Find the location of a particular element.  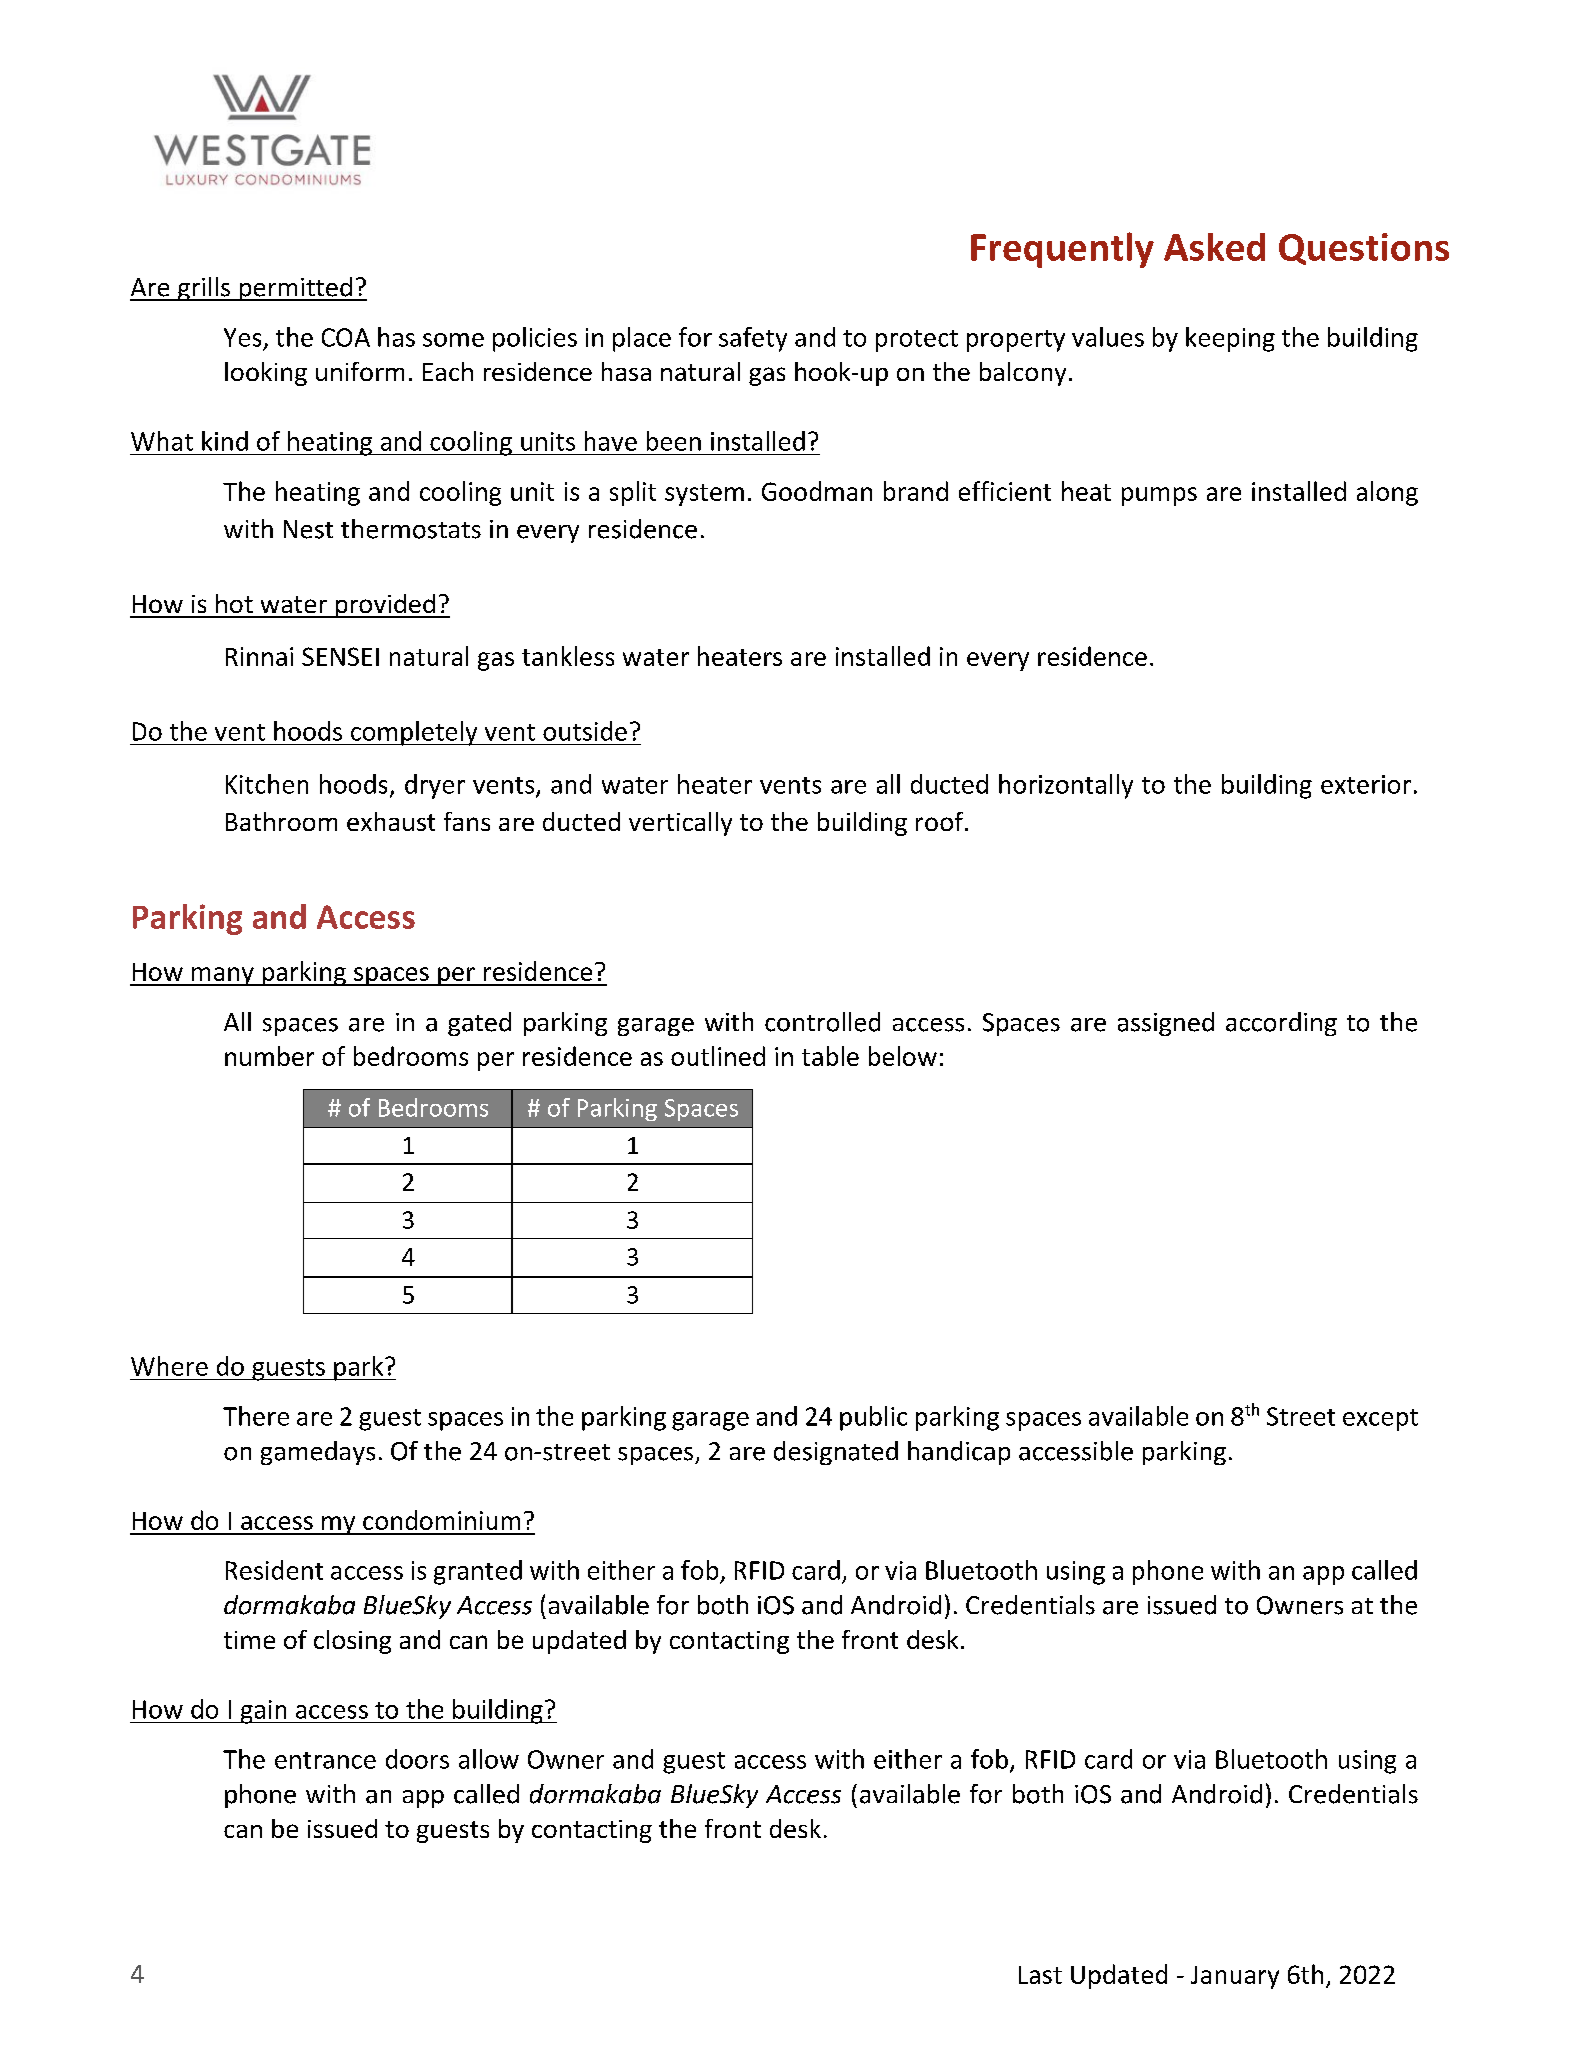

vertically is located at coordinates (680, 824).
